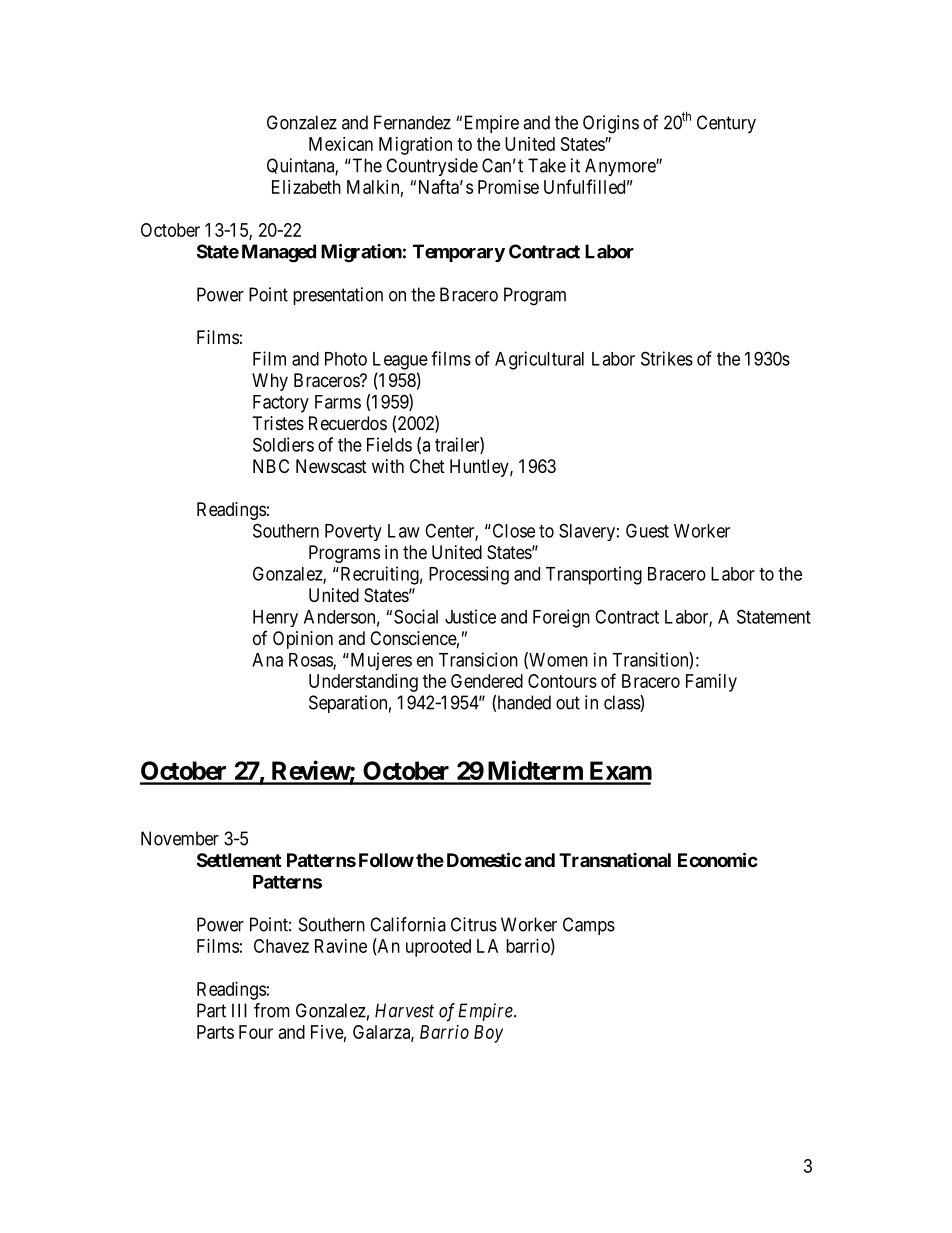 Image resolution: width=952 pixels, height=1233 pixels. What do you see at coordinates (488, 1034) in the screenshot?
I see `Boy` at bounding box center [488, 1034].
